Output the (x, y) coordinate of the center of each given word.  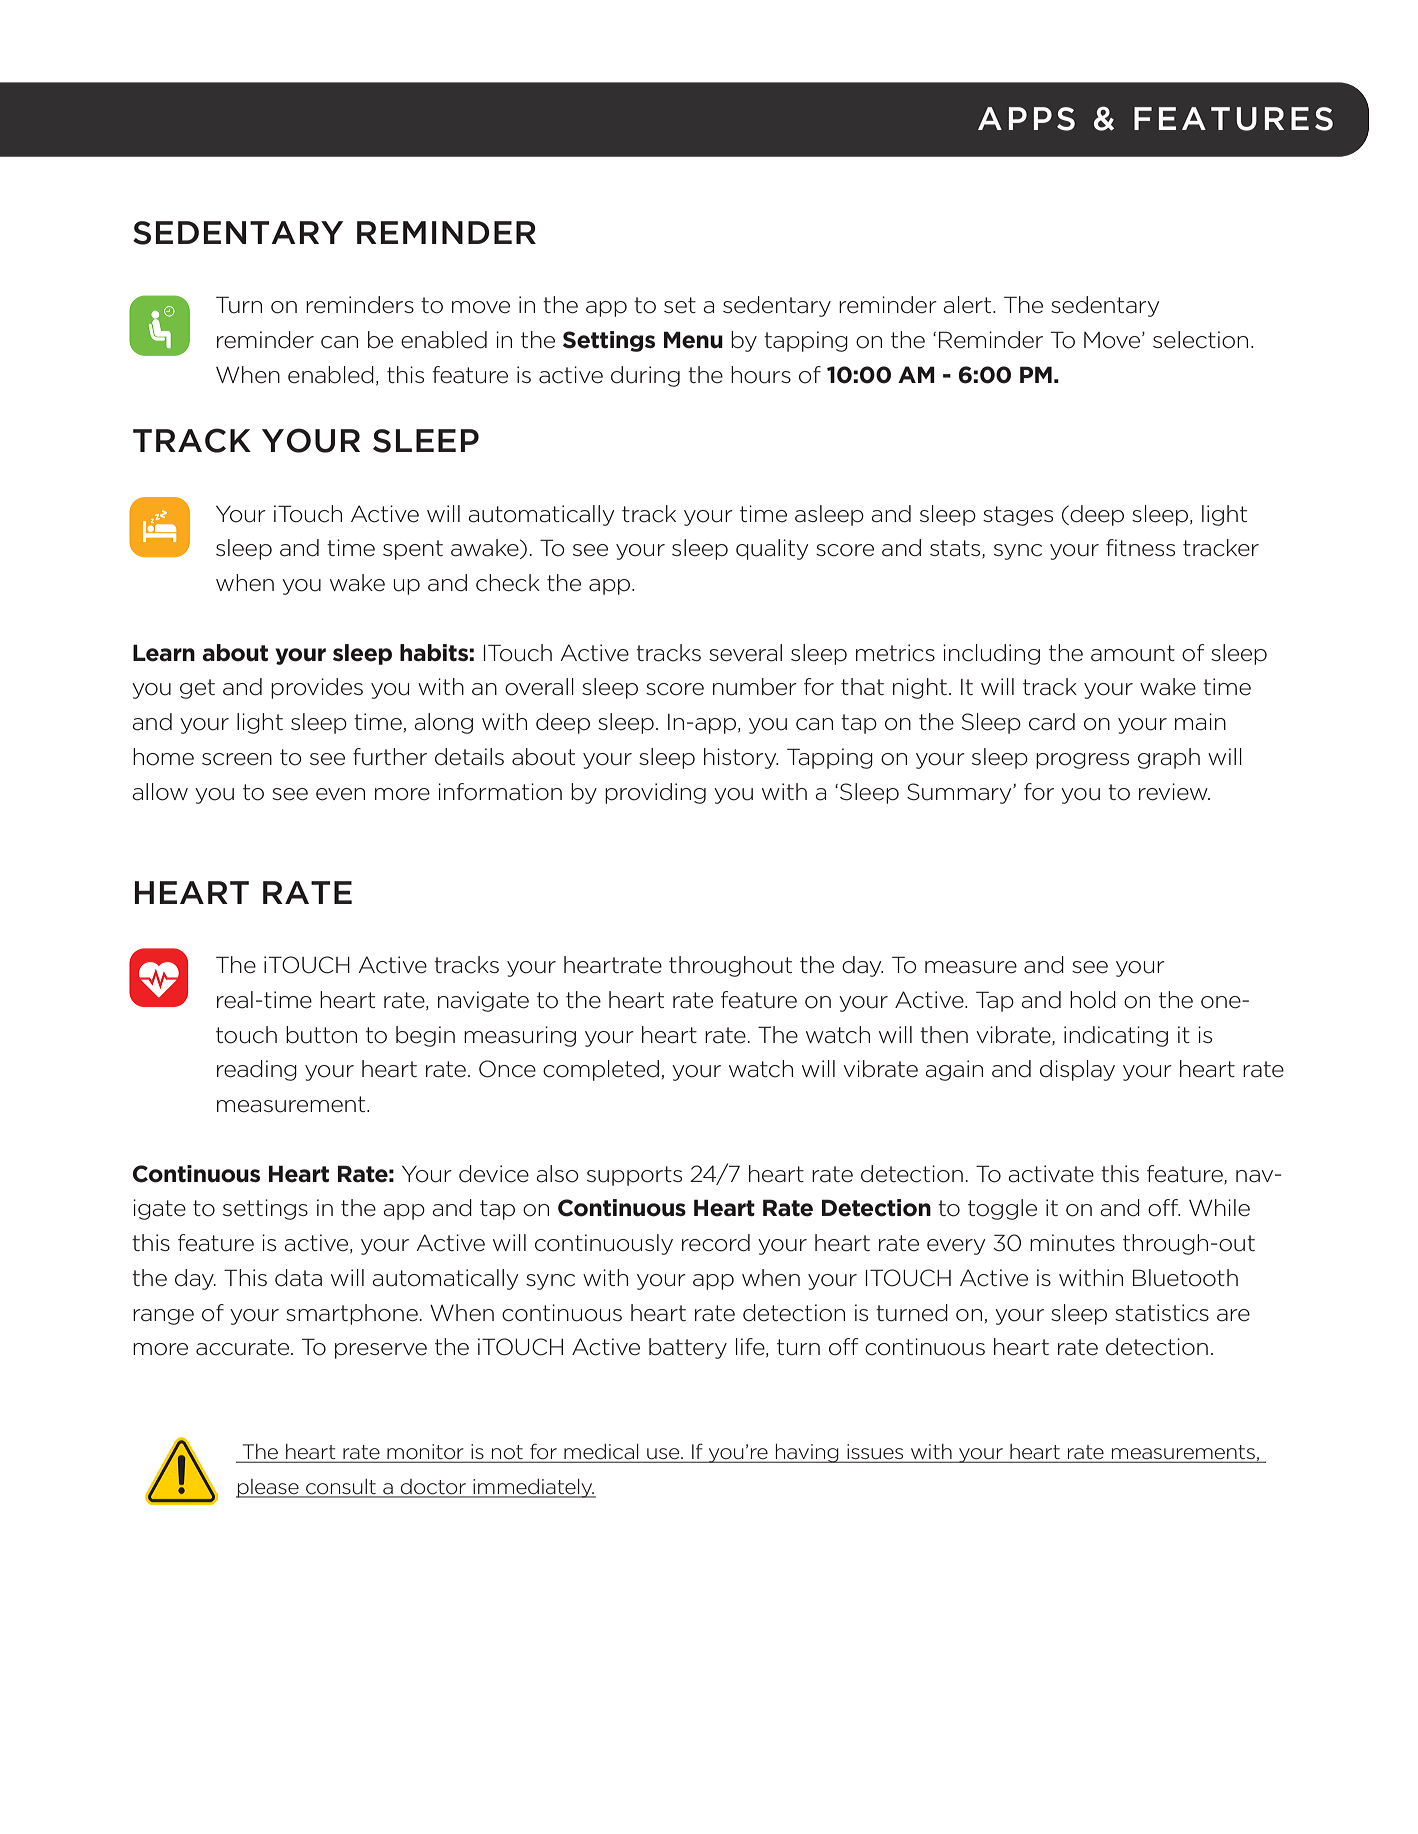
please (268, 1488)
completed (601, 1070)
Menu (693, 340)
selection (1200, 340)
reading (257, 1070)
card (1052, 722)
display (1077, 1070)
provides (317, 688)
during (645, 376)
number (755, 687)
